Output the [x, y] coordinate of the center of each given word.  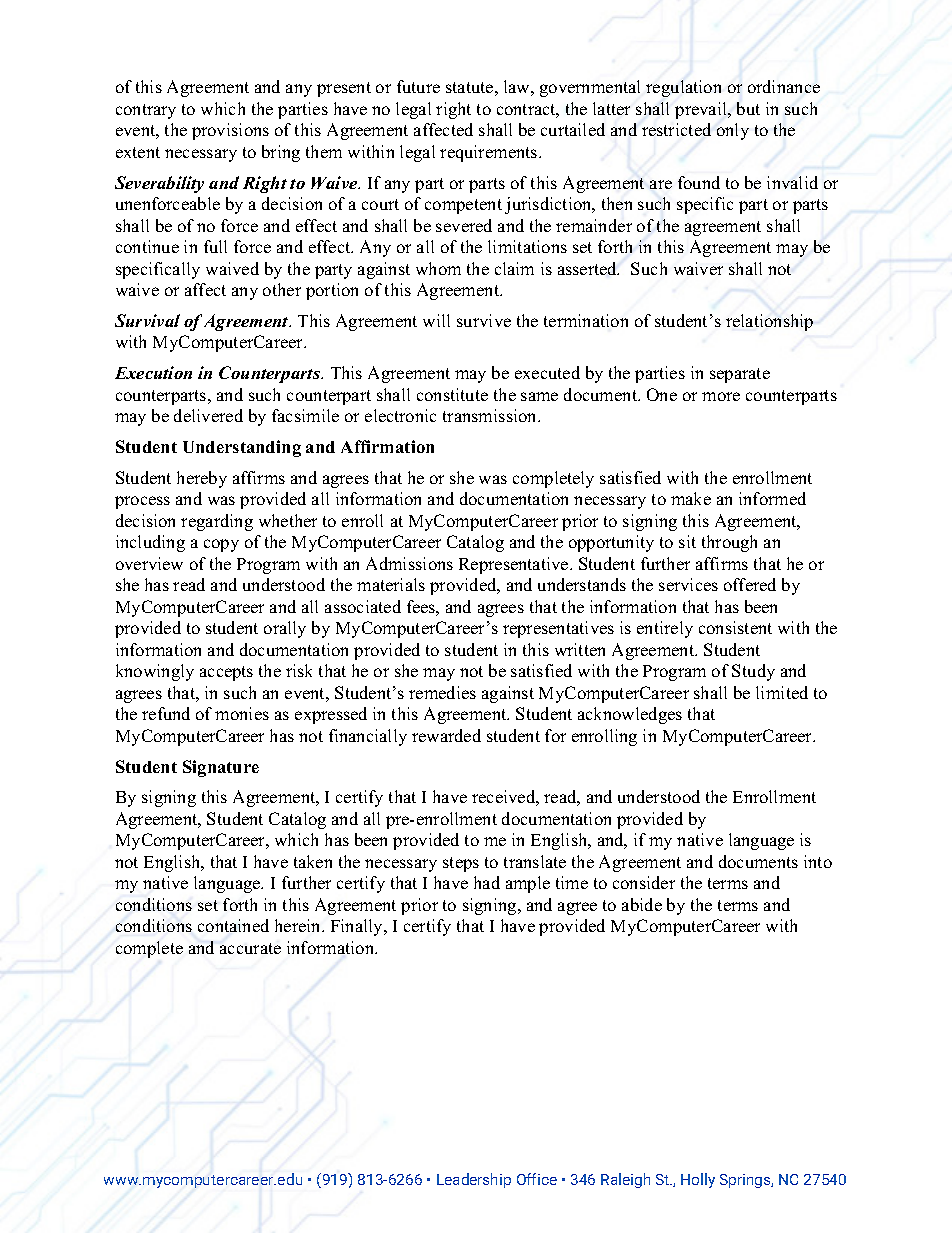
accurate [250, 948]
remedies [442, 692]
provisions [230, 131]
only [733, 131]
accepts [226, 673]
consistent [735, 627]
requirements [490, 153]
